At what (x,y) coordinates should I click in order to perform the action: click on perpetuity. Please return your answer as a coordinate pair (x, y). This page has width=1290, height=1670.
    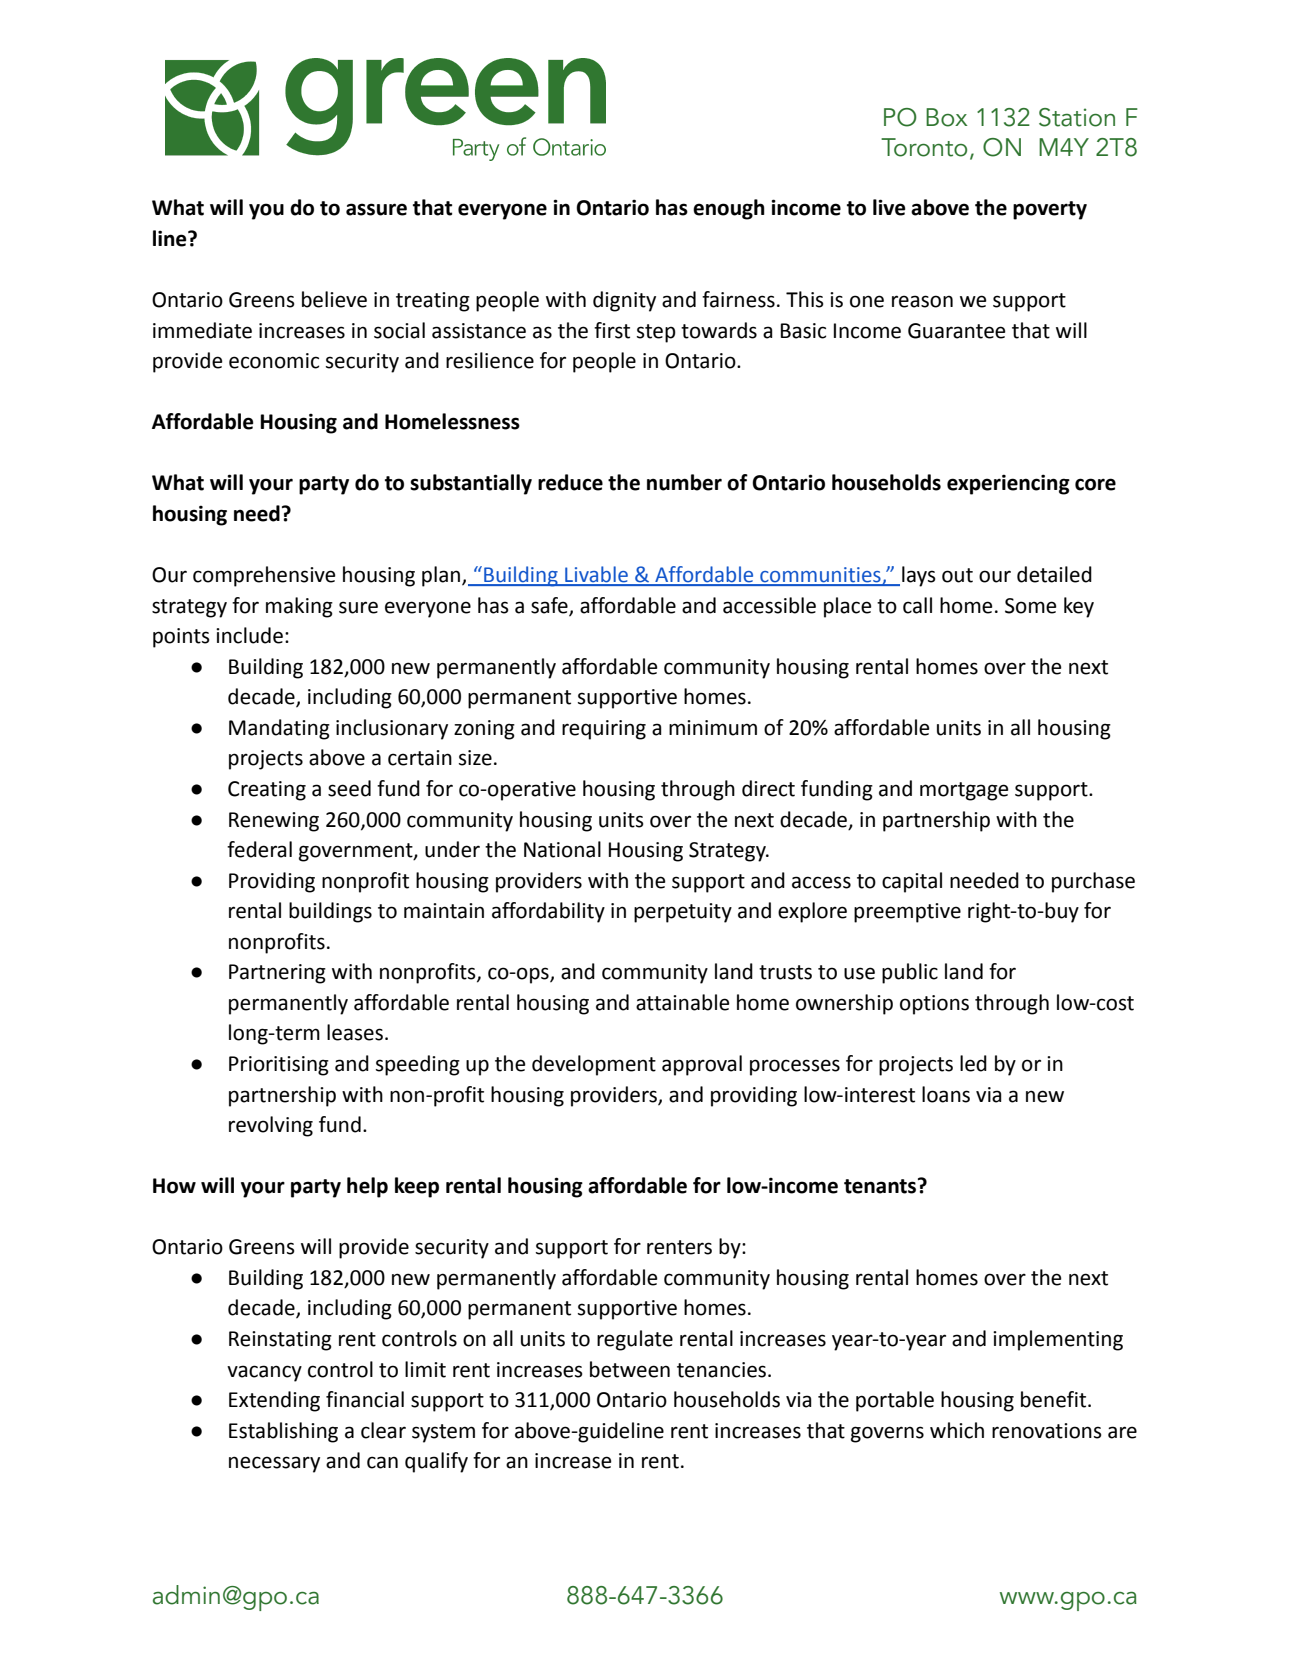
    Looking at the image, I should click on (683, 913).
